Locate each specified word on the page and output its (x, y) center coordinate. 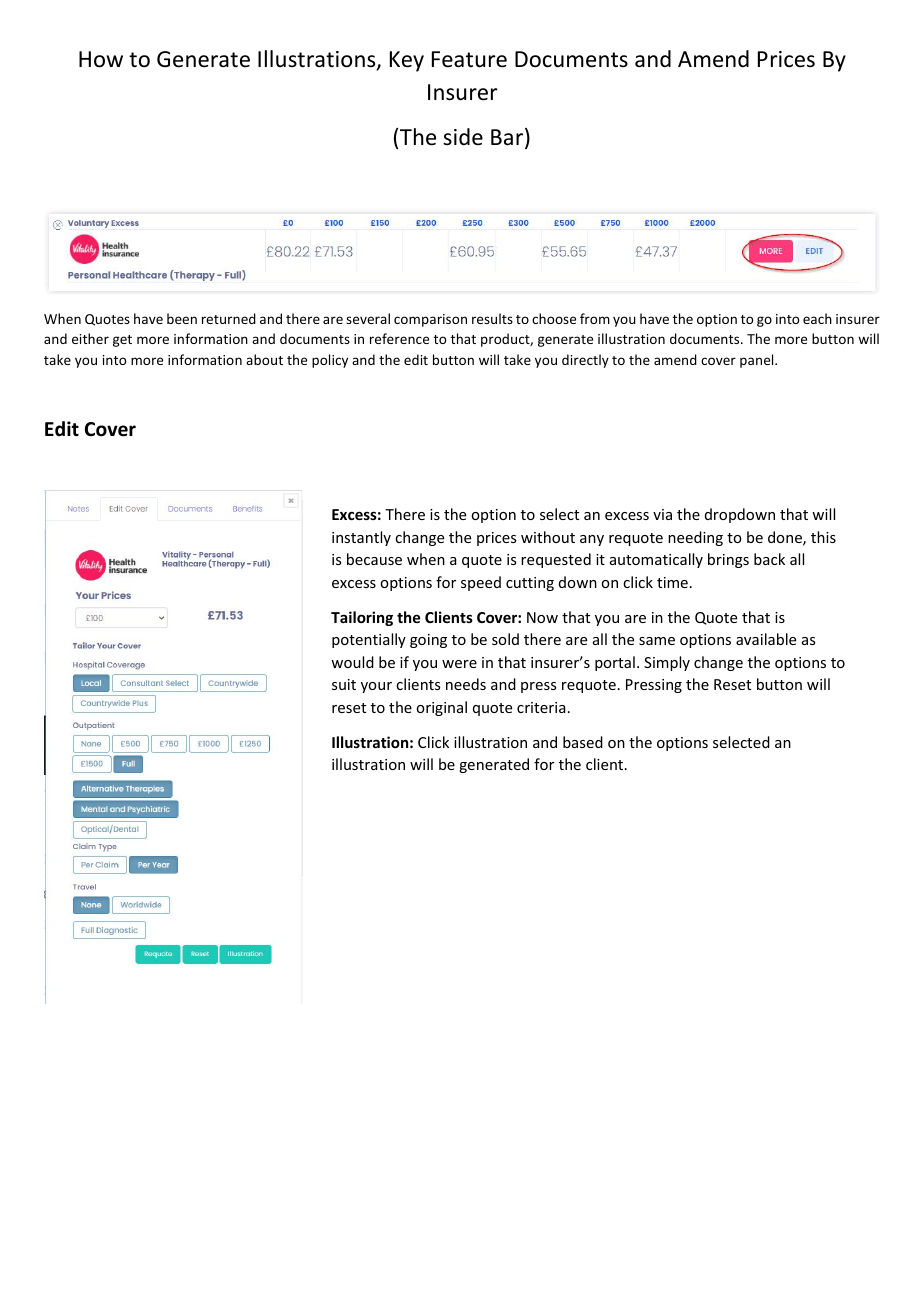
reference (399, 338)
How (101, 59)
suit (344, 684)
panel (758, 361)
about (264, 359)
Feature (469, 59)
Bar (508, 138)
